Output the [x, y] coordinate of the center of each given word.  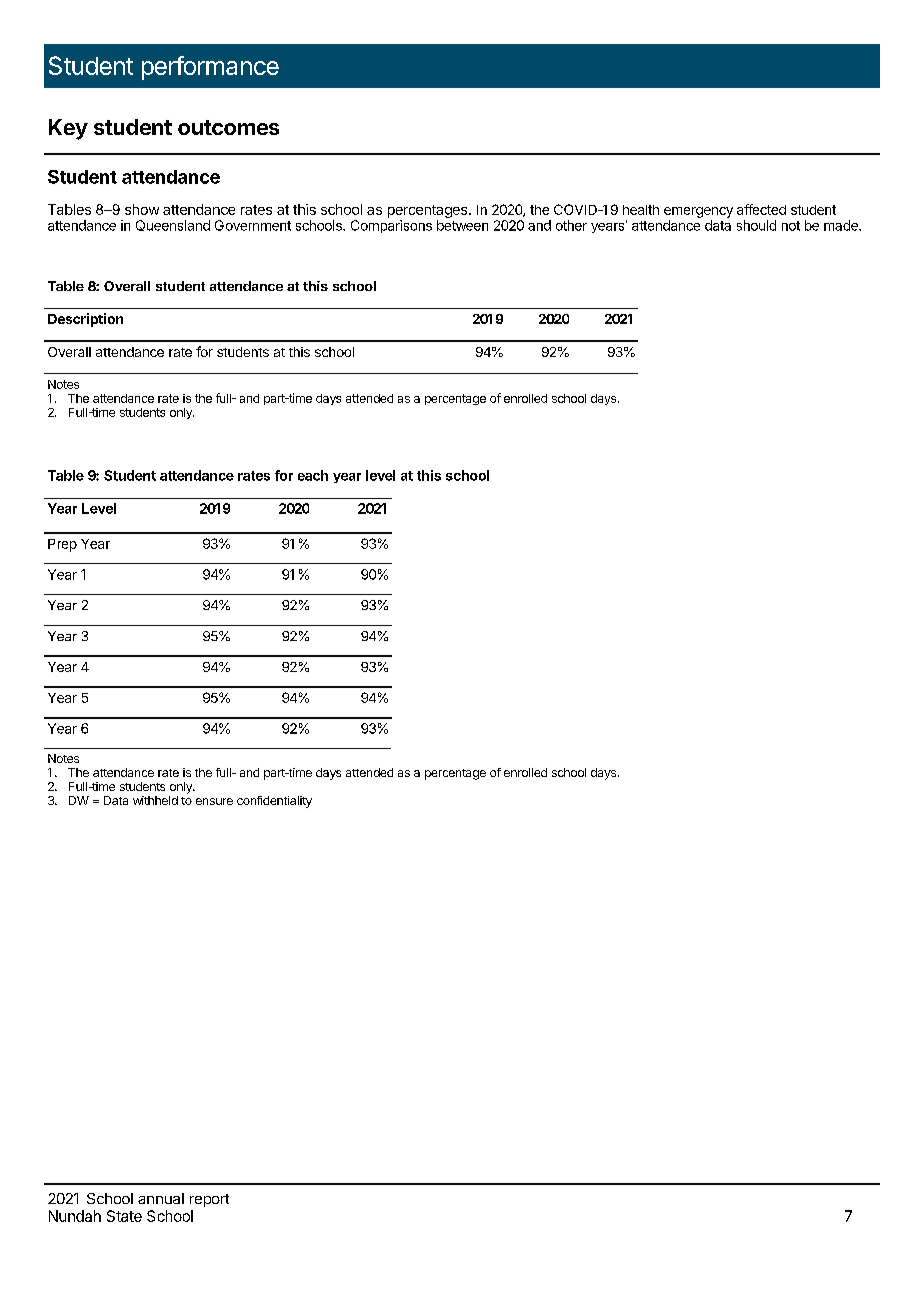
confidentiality [274, 802]
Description [85, 320]
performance [210, 68]
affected [761, 209]
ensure [214, 801]
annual [161, 1198]
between [462, 225]
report [209, 1200]
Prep [62, 545]
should [756, 225]
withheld [155, 800]
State [124, 1216]
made [842, 225]
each [313, 475]
